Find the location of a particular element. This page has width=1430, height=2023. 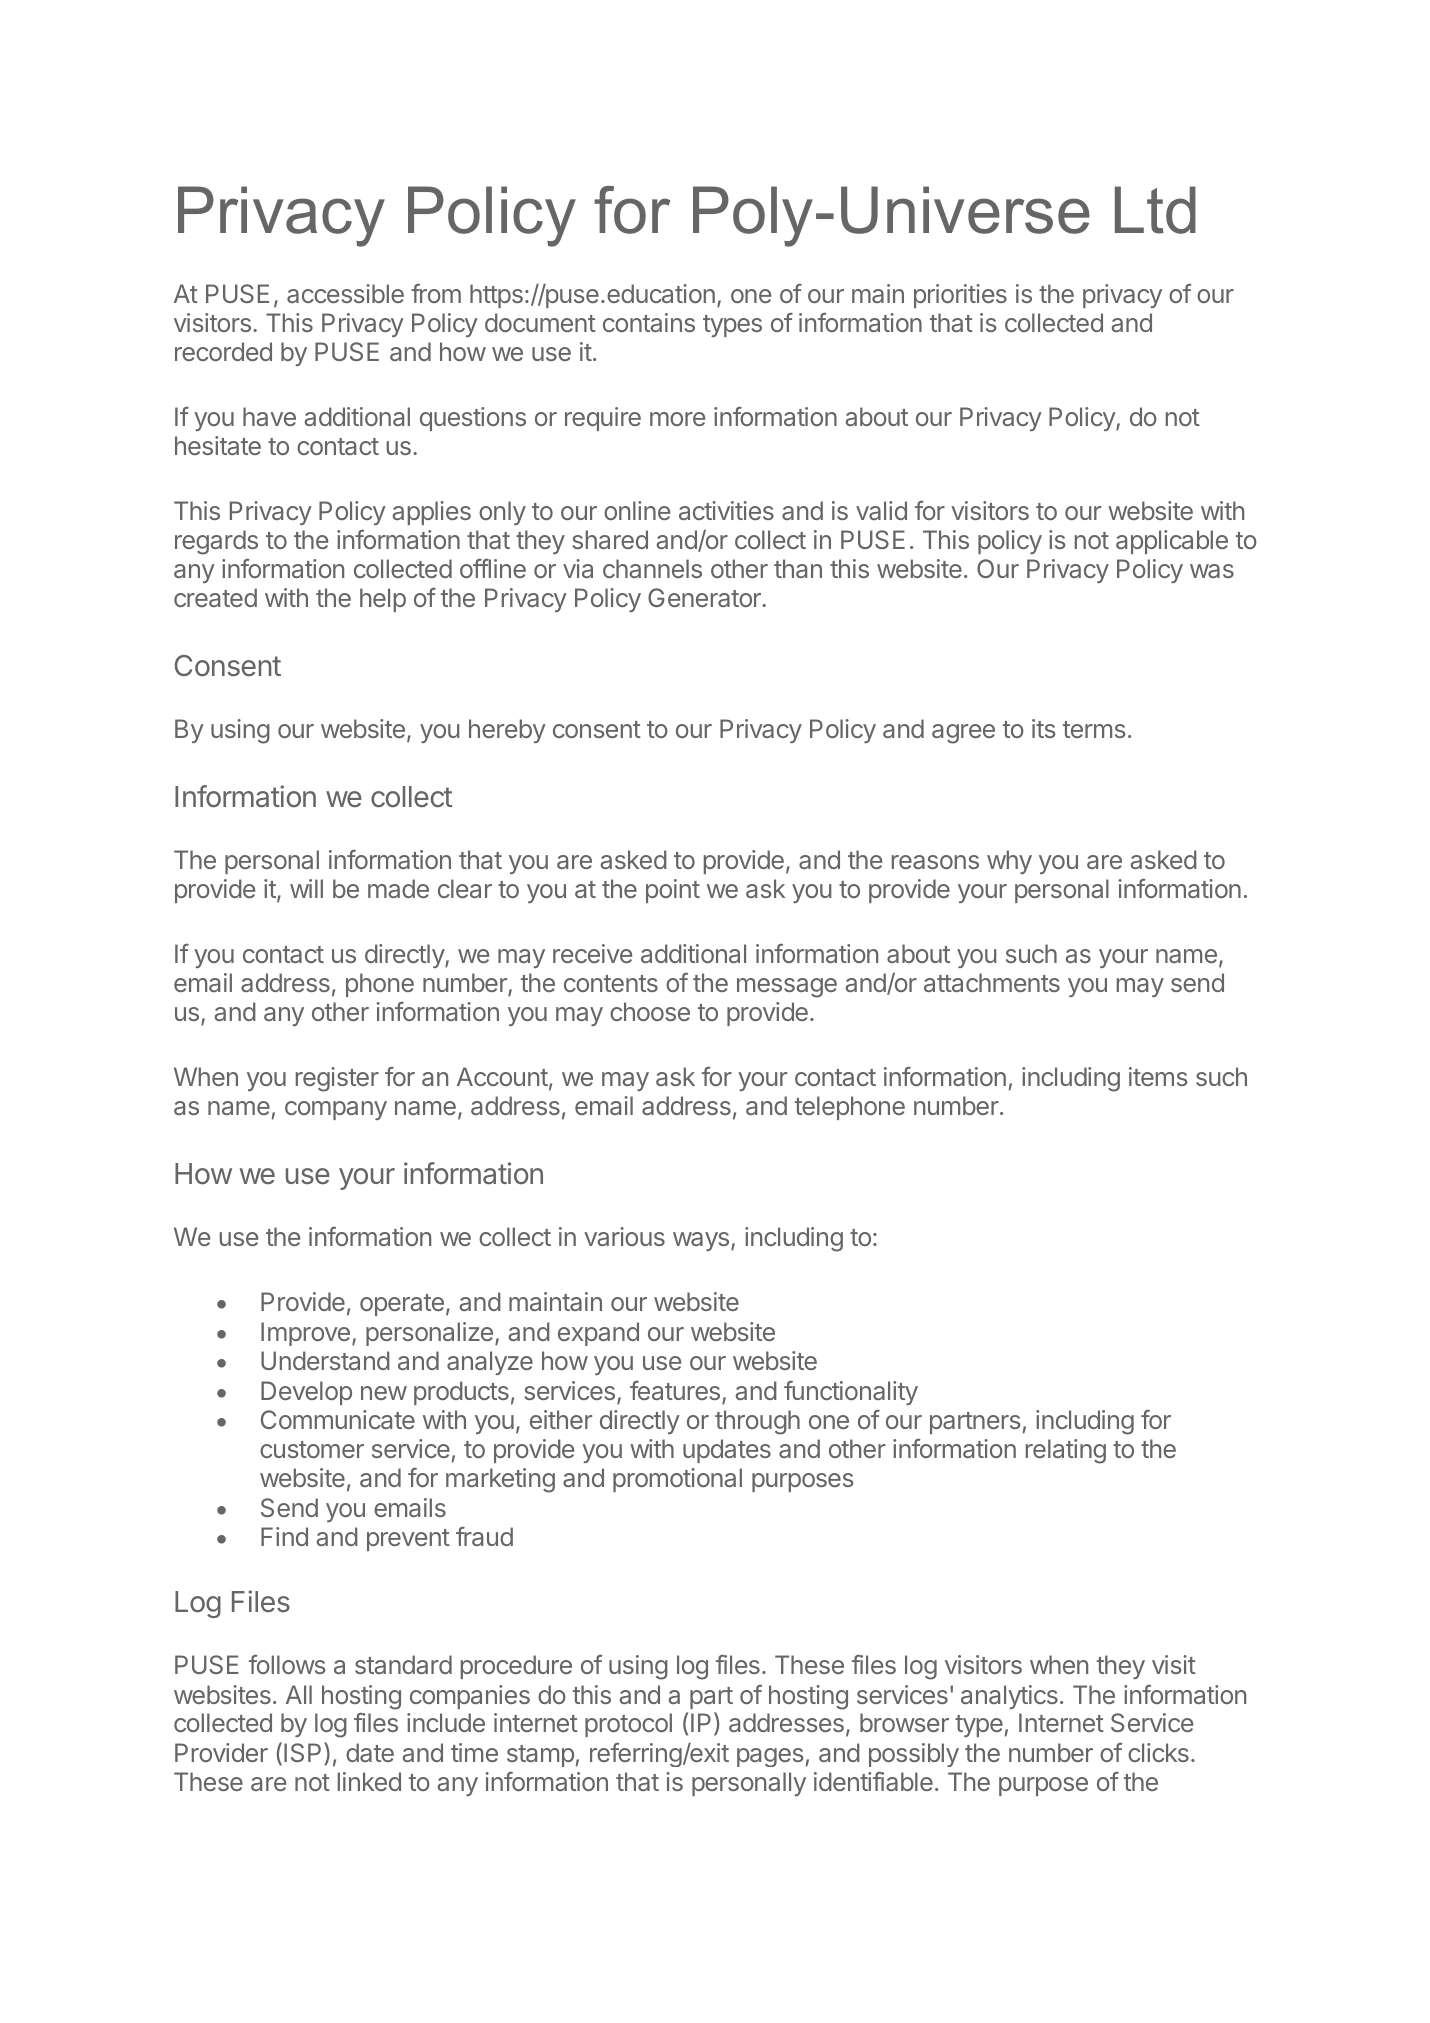

Ltd is located at coordinates (1155, 210).
